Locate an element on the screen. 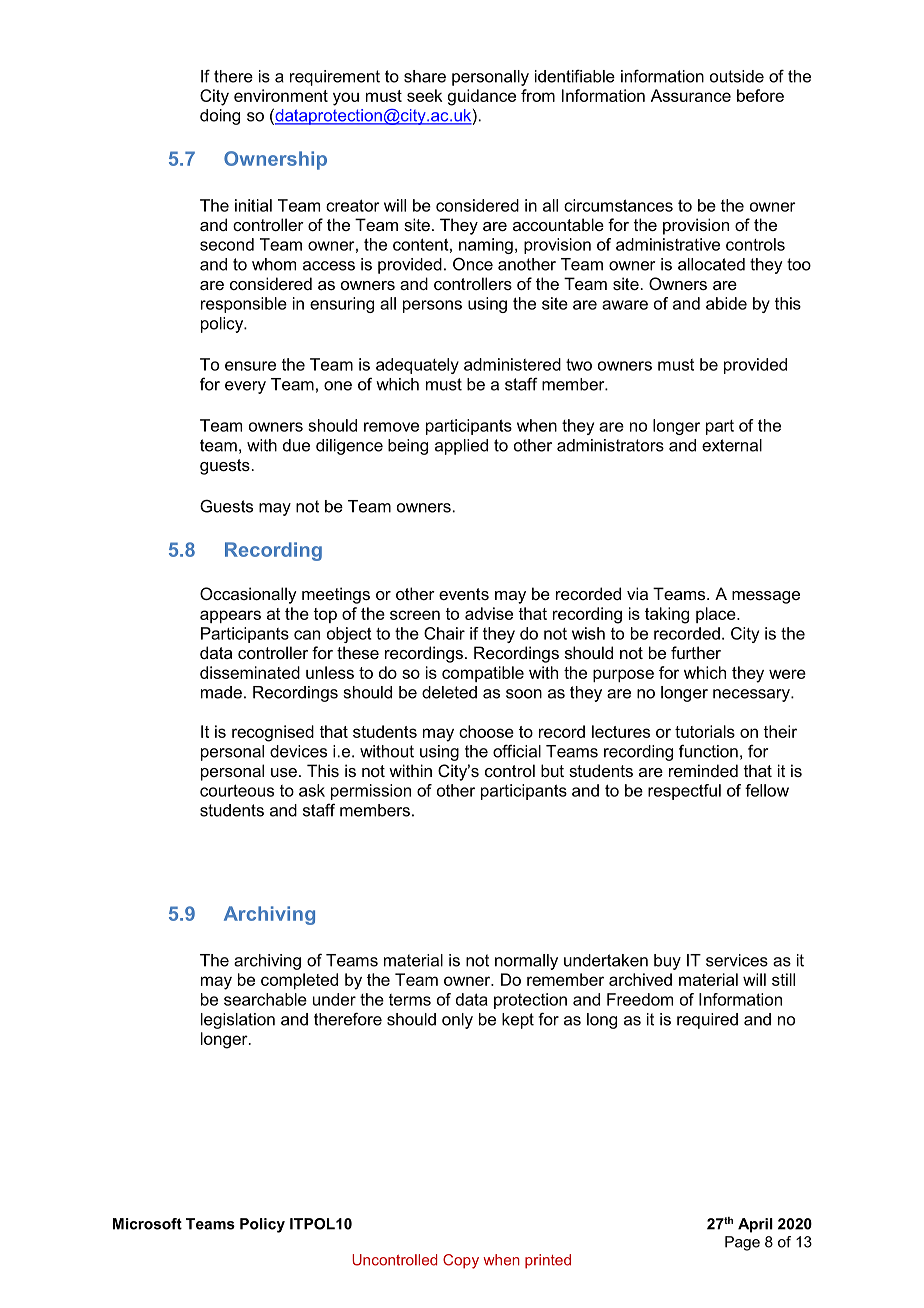 The image size is (924, 1308). doing is located at coordinates (220, 117).
